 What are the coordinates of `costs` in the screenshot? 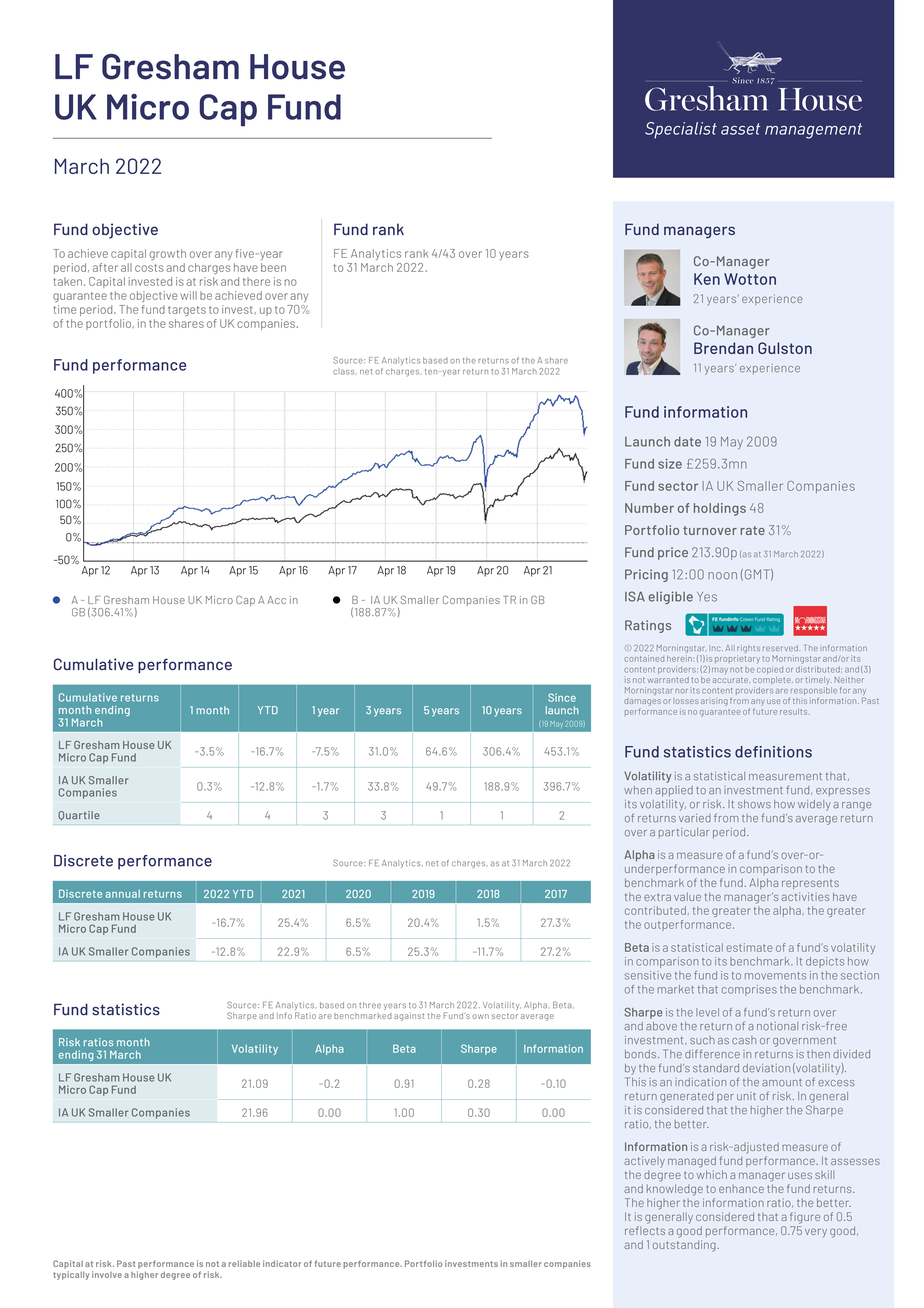 It's located at (149, 268).
